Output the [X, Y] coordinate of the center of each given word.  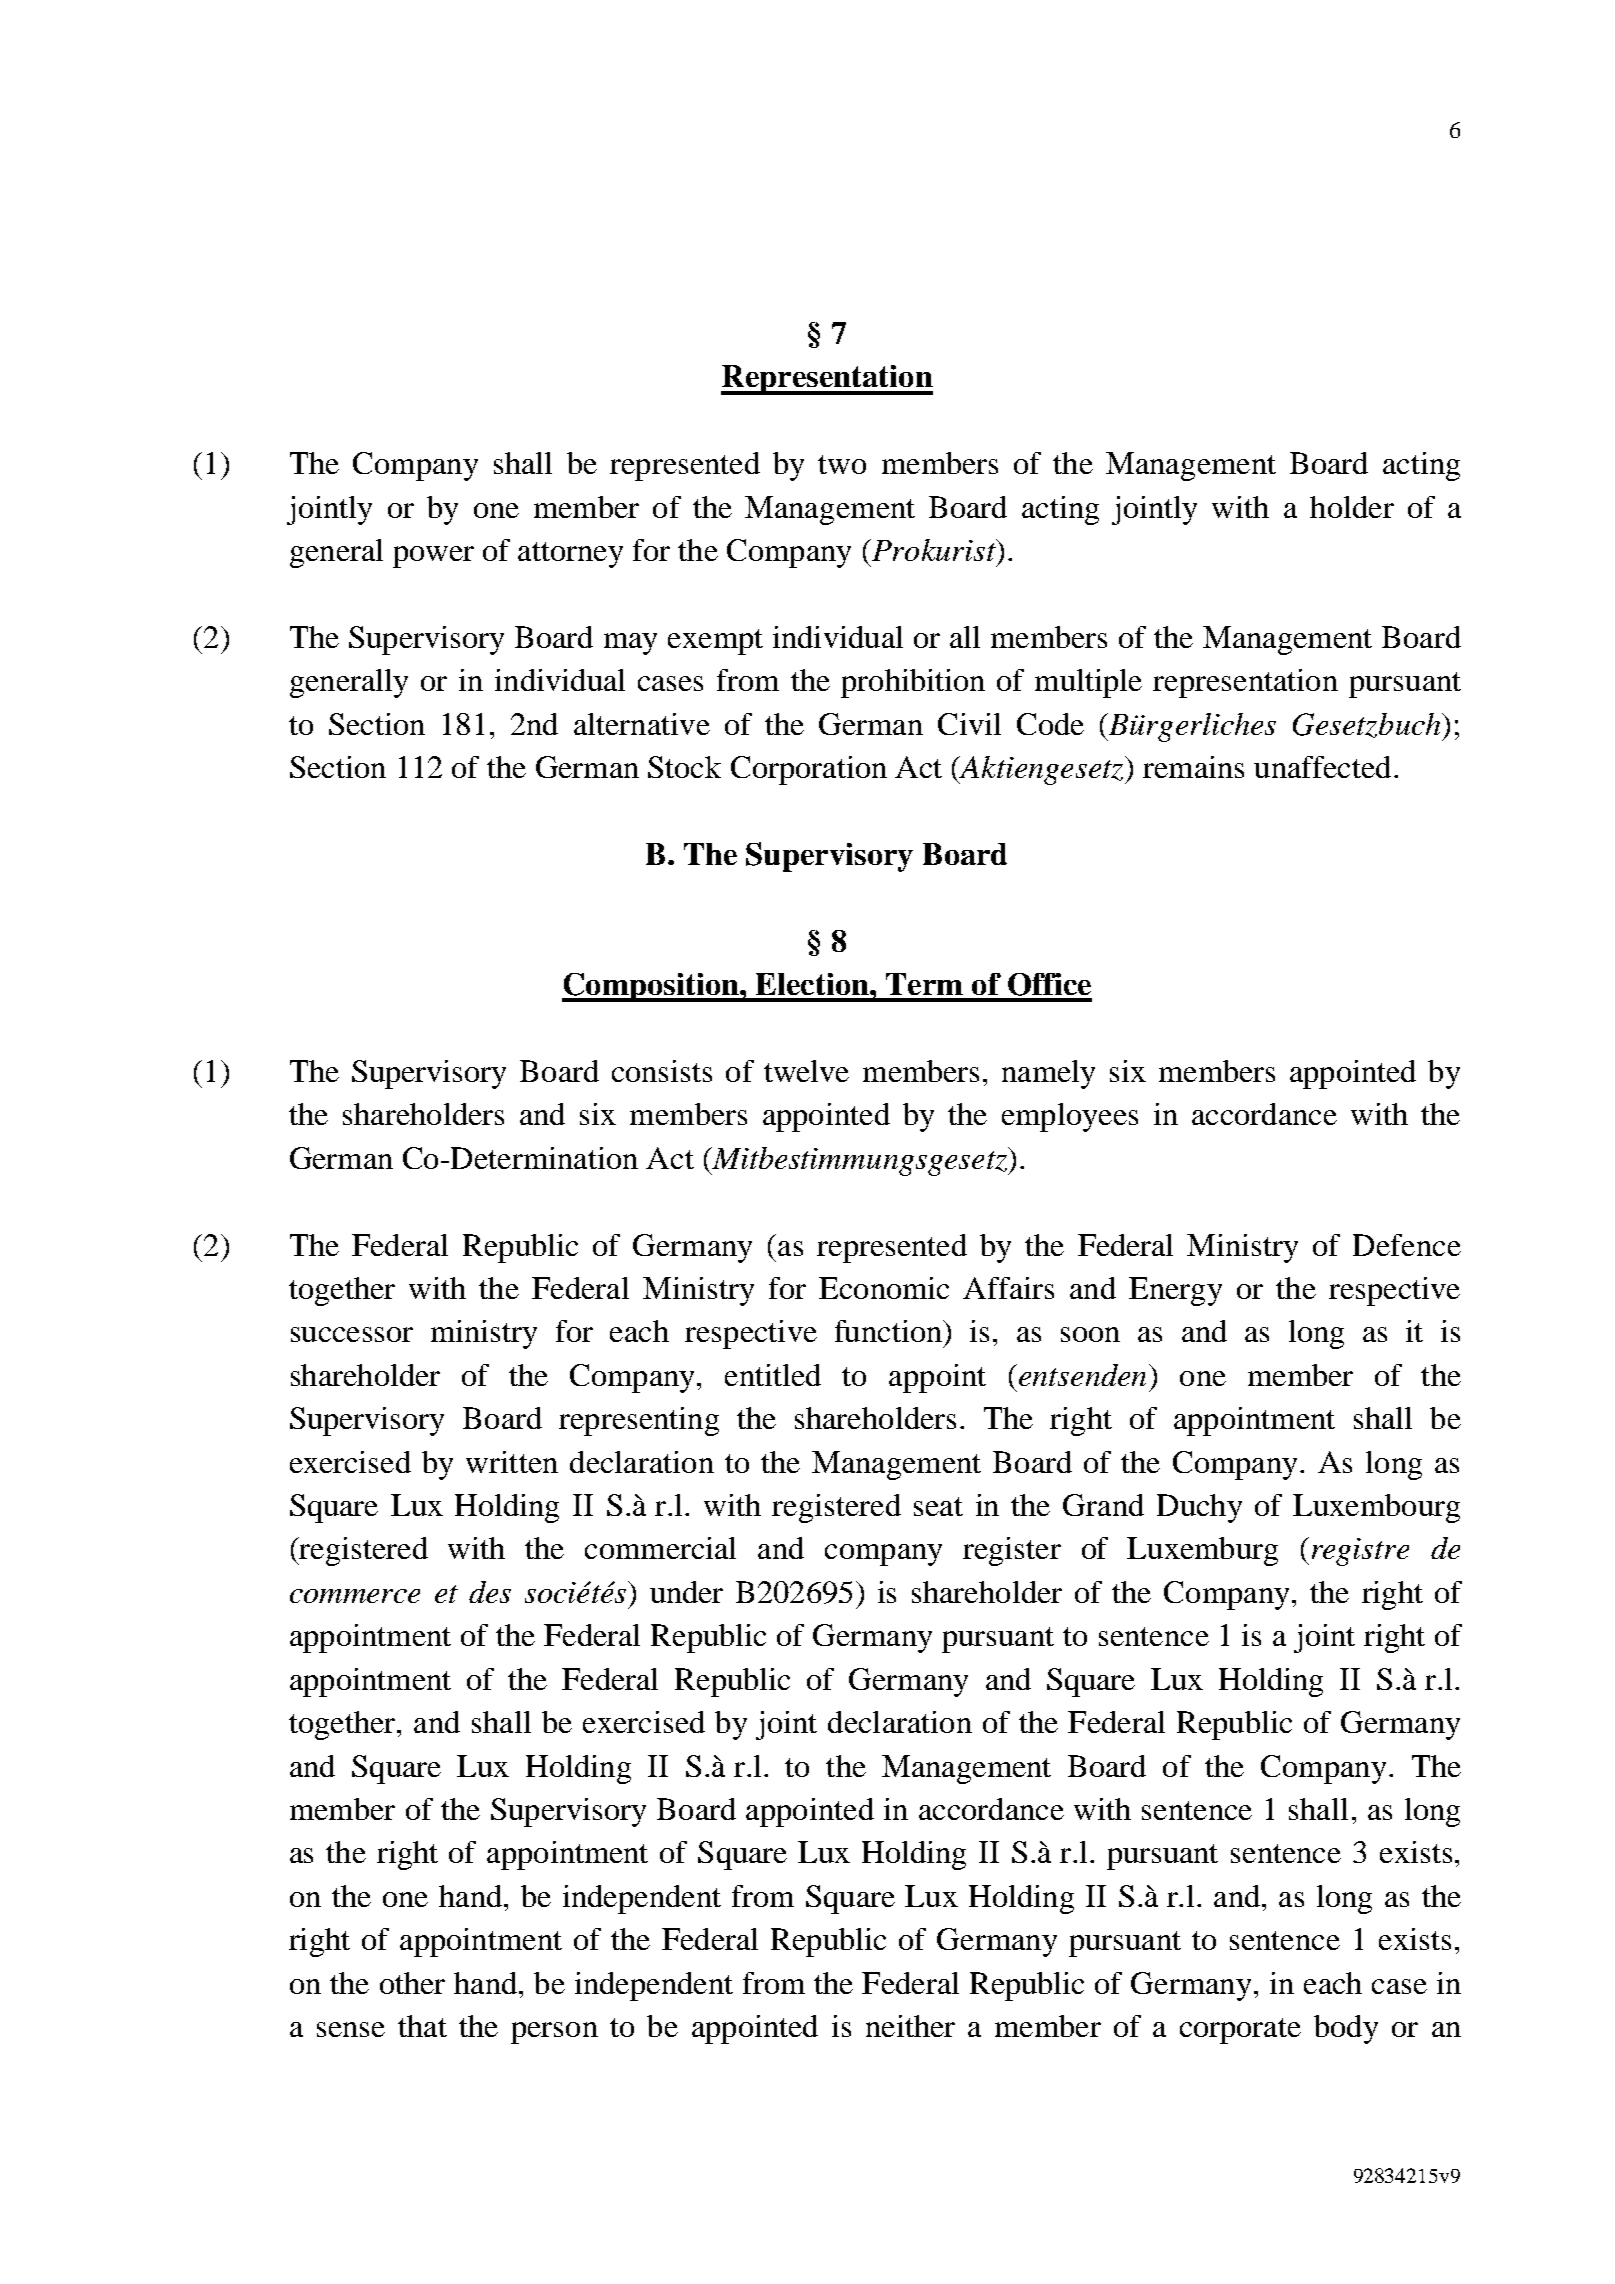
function [889, 1331]
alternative [642, 724]
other [412, 1983]
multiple [1088, 683]
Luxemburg [1202, 1551]
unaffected [1322, 767]
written [512, 1462]
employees [1070, 1117]
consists [662, 1071]
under [686, 1592]
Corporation [809, 770]
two [842, 464]
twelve [806, 1071]
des [490, 1592]
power [433, 557]
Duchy [1199, 1508]
